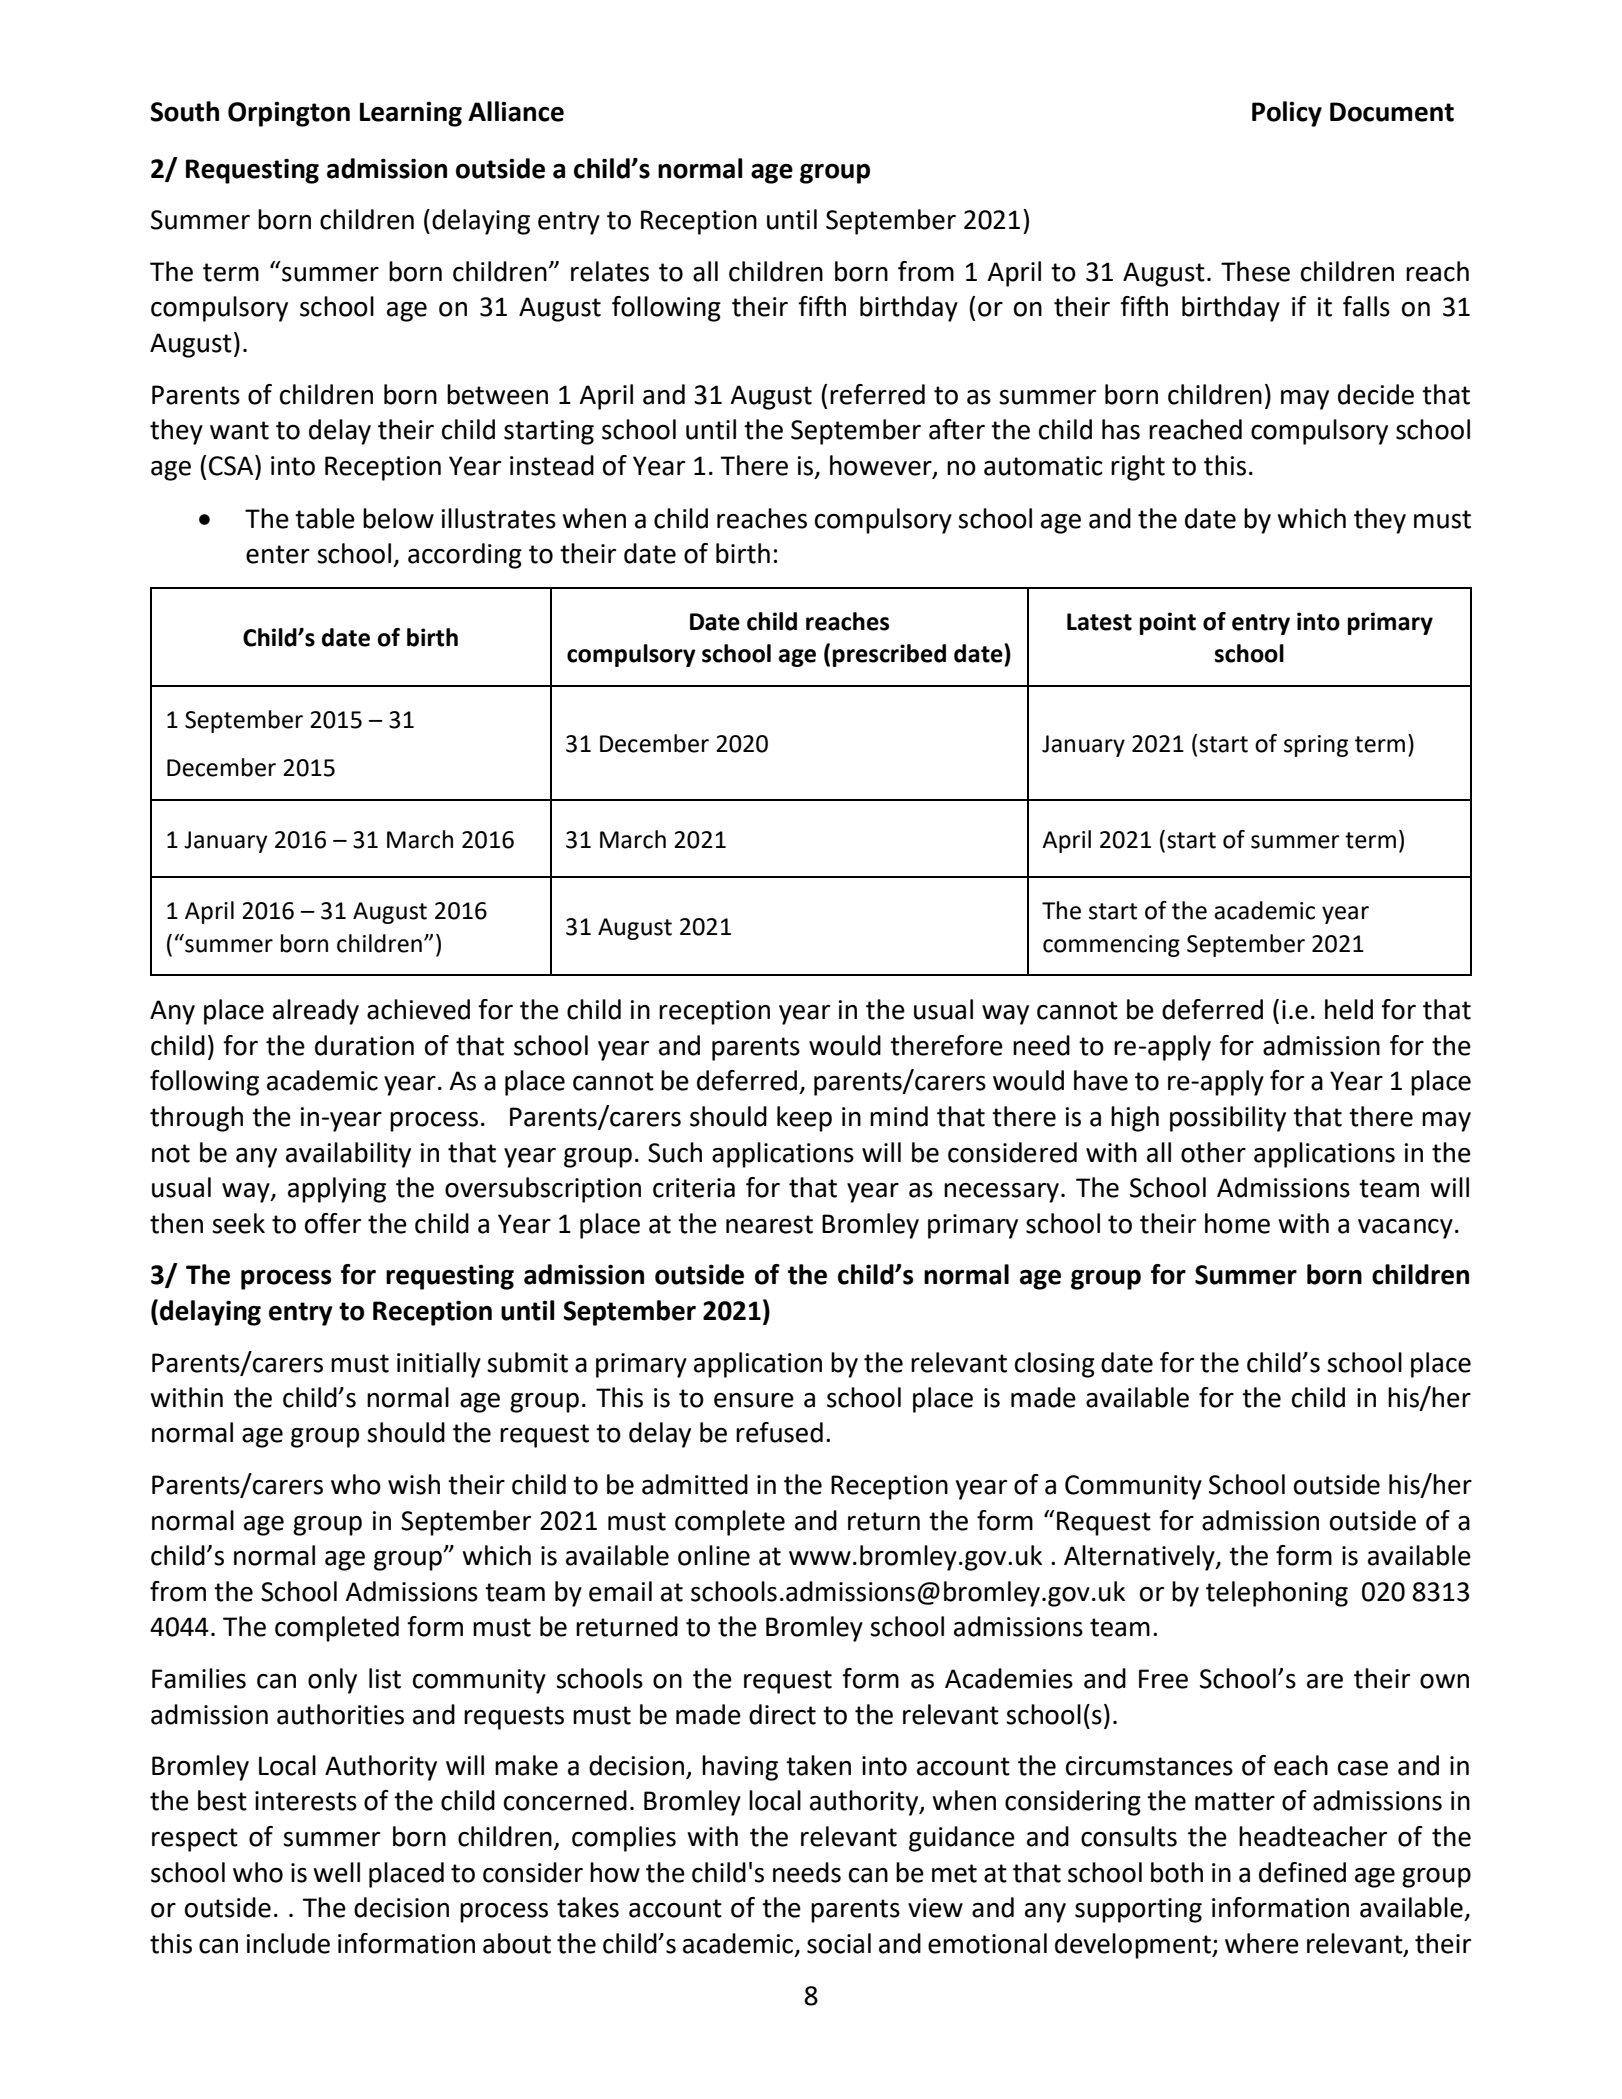 Image resolution: width=1622 pixels, height=2099 pixels. What do you see at coordinates (754, 1400) in the page?
I see `ensure` at bounding box center [754, 1400].
